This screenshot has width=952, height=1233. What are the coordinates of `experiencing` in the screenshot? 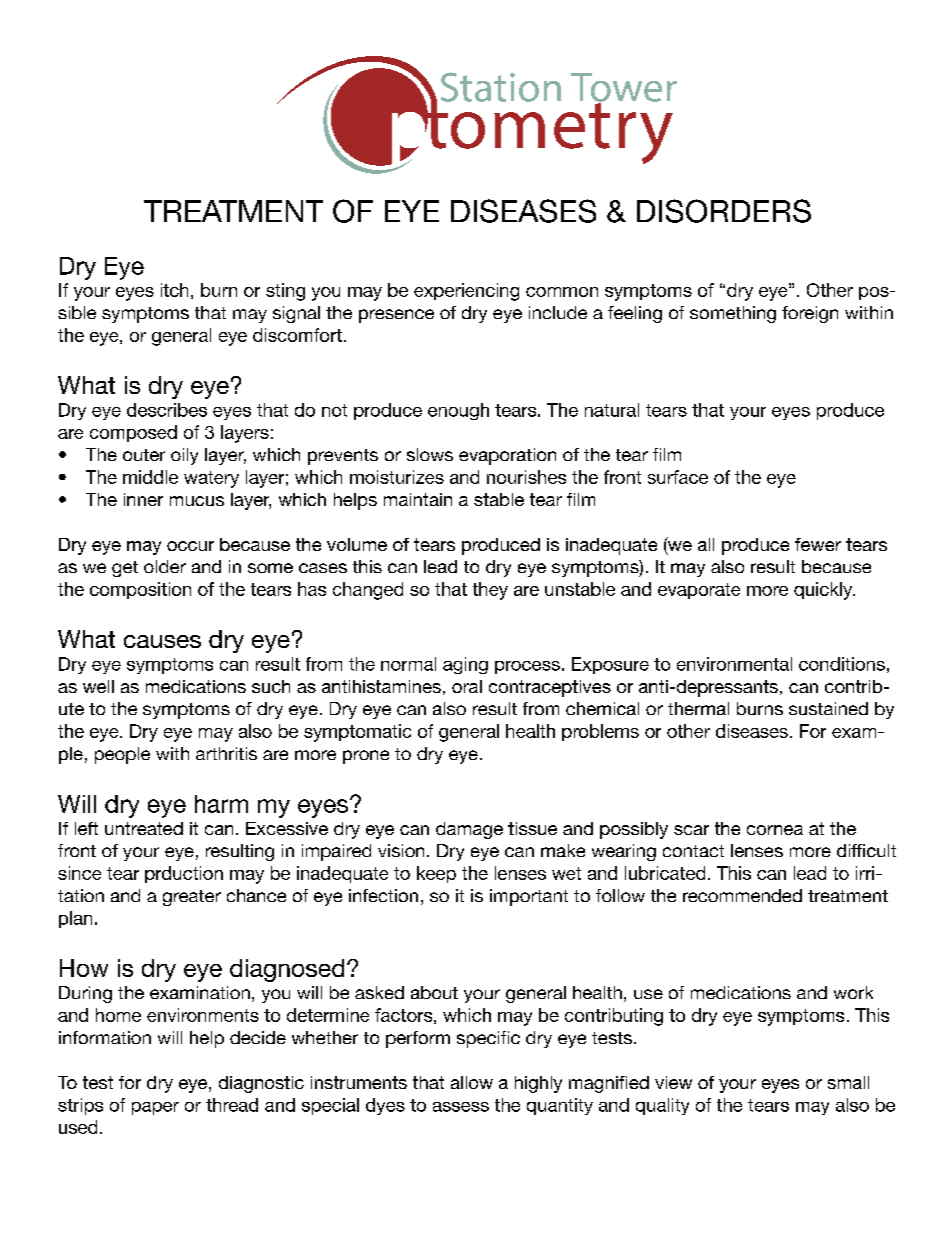 It's located at (466, 292).
